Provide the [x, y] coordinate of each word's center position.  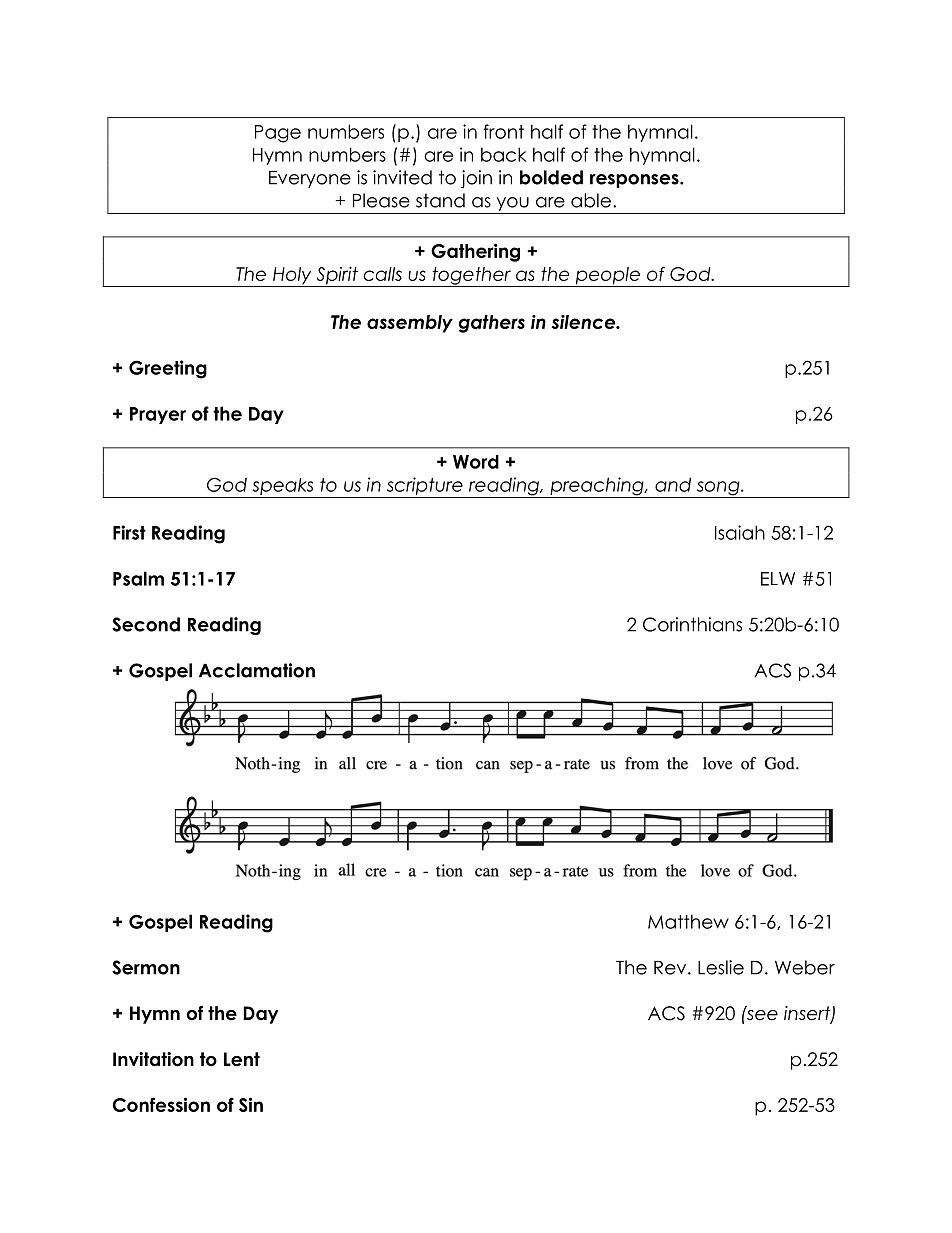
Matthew [688, 921]
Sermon [146, 967]
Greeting [168, 369]
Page [278, 134]
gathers [492, 324]
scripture [424, 487]
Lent [242, 1059]
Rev [670, 968]
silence [585, 322]
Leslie [721, 967]
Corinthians [692, 624]
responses [635, 181]
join [476, 179]
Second [146, 624]
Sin [251, 1104]
